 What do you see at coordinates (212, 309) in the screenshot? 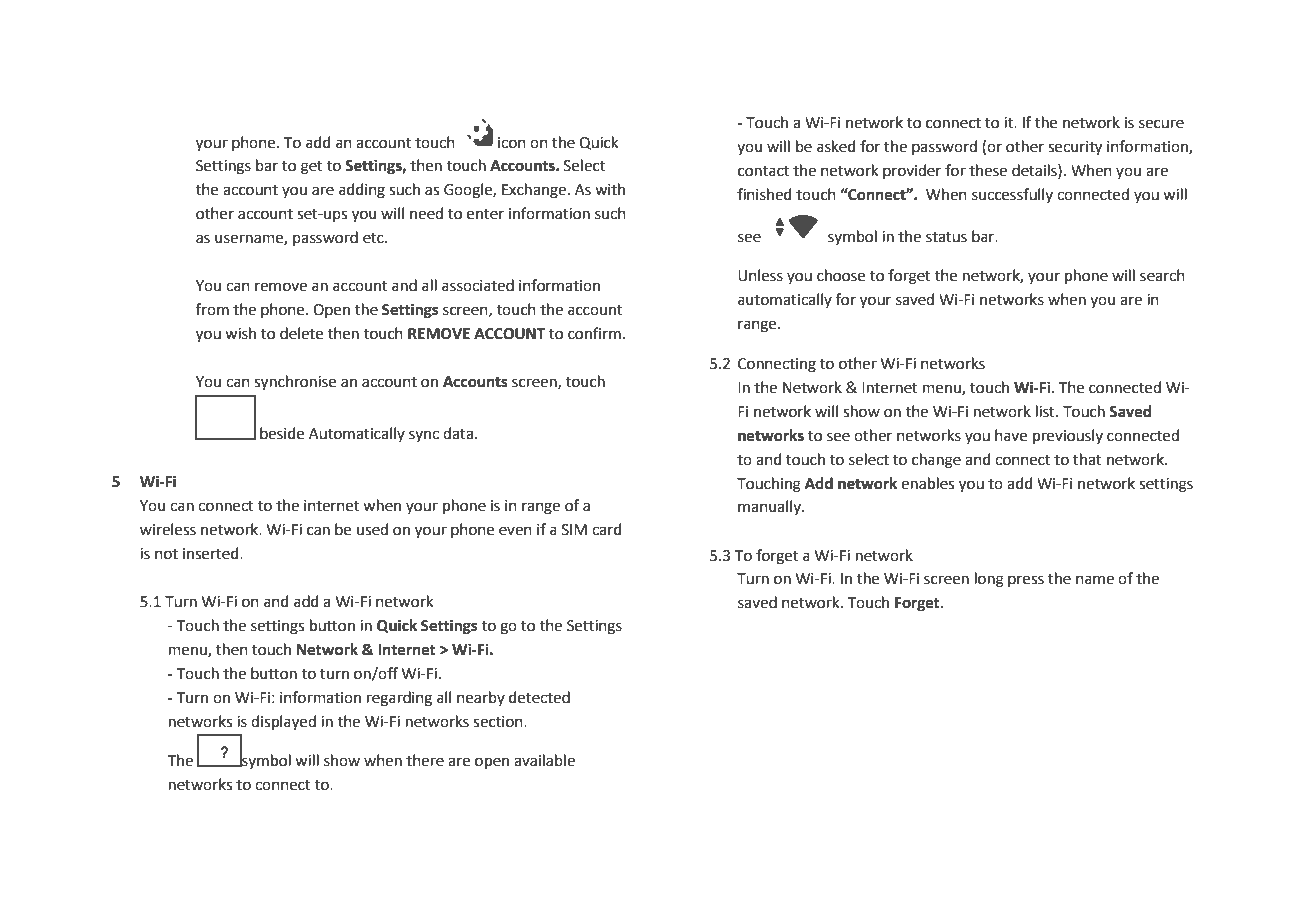
I see `from` at bounding box center [212, 309].
